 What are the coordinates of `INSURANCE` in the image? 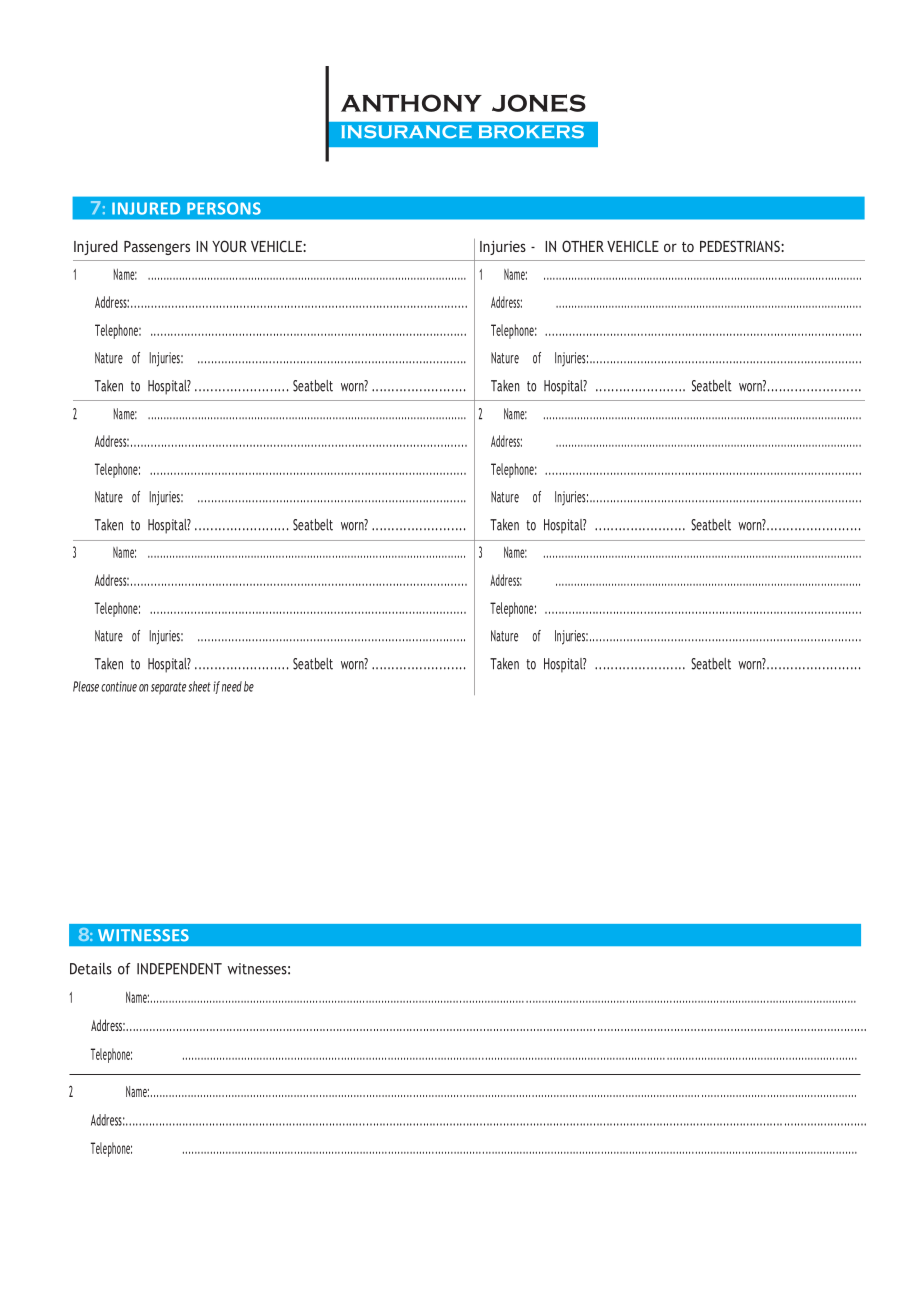 It's located at (406, 131).
